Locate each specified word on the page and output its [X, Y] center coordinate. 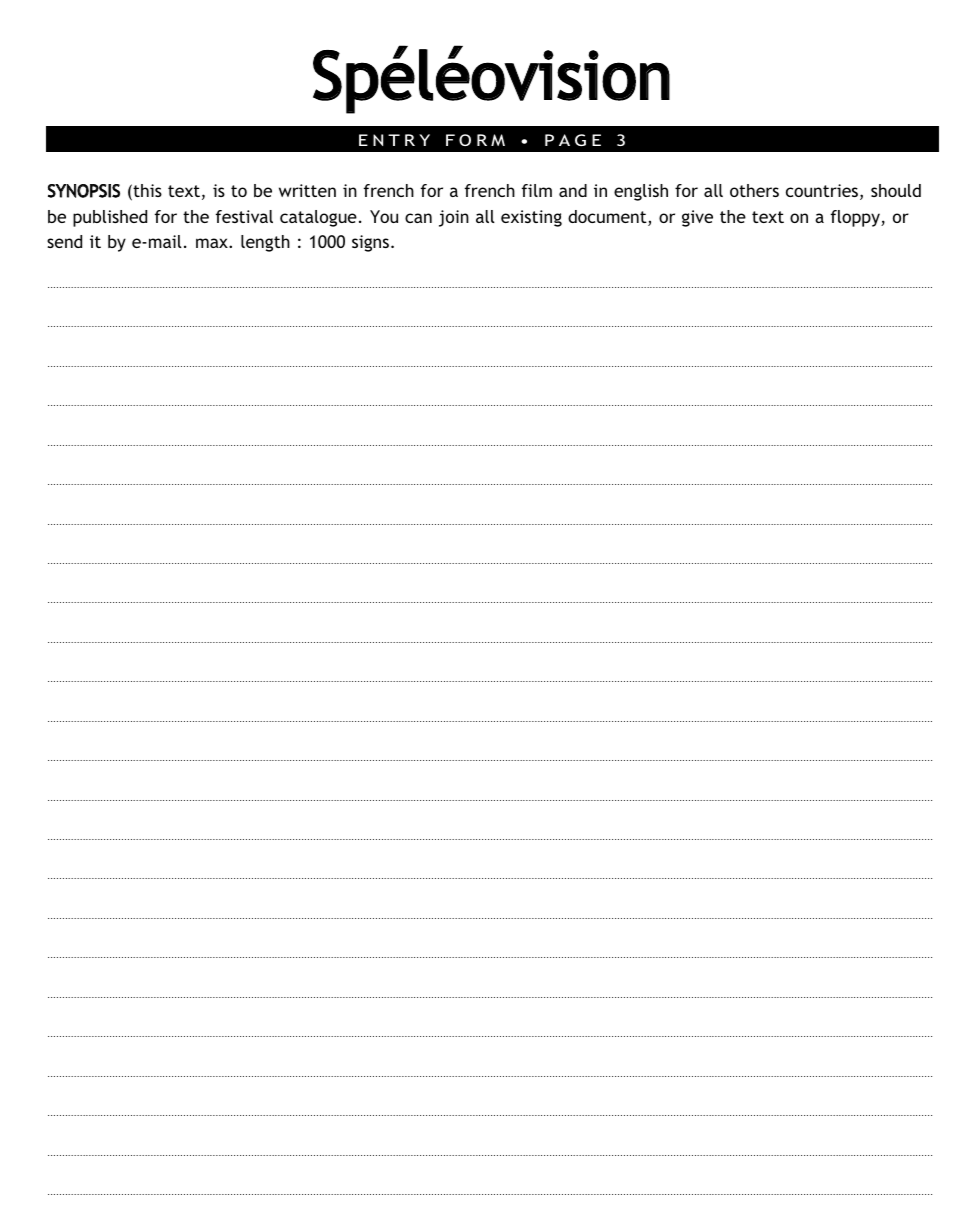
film [537, 190]
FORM [475, 140]
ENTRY [394, 140]
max [213, 243]
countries [823, 192]
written [307, 190]
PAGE [573, 140]
